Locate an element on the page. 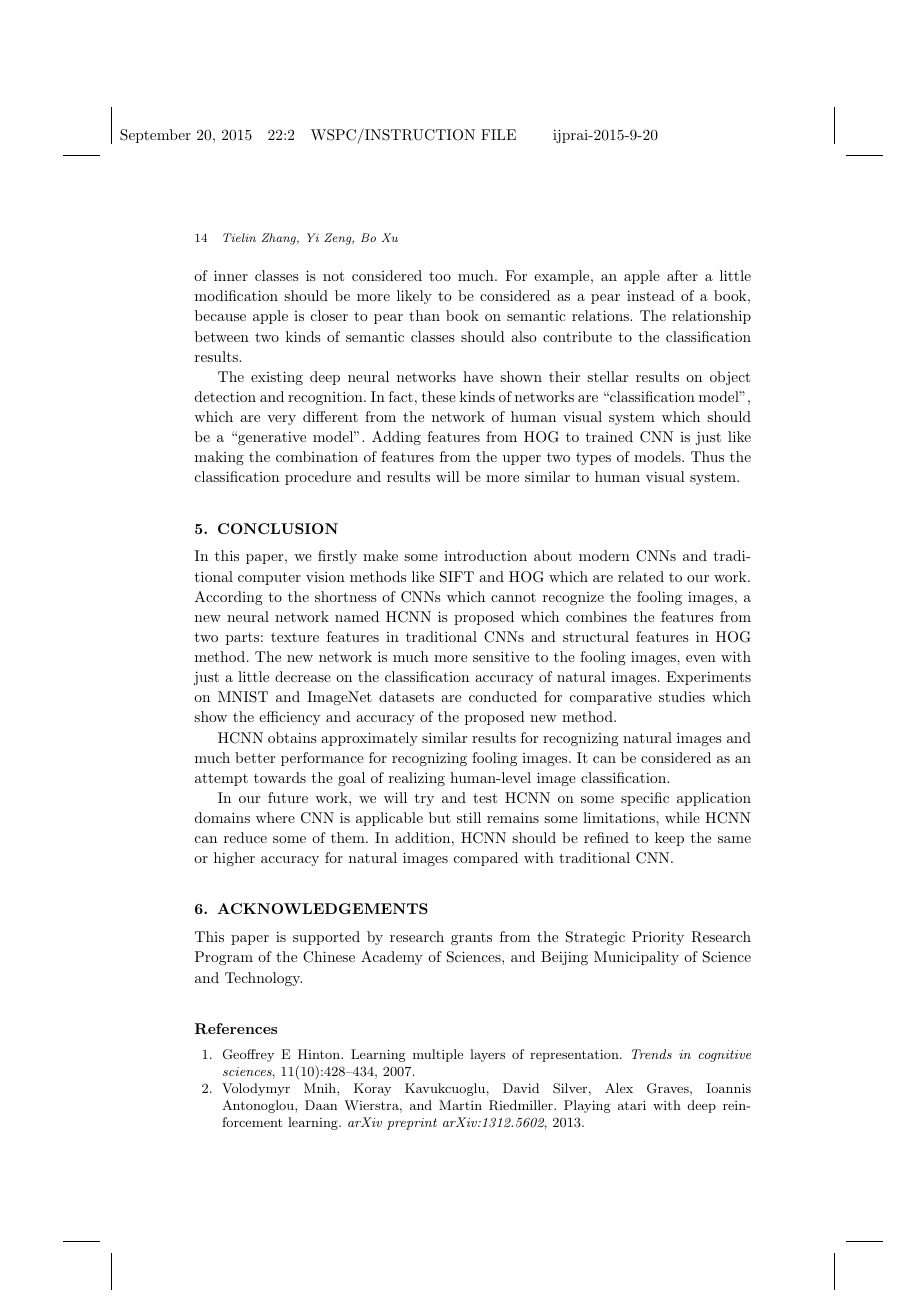  even is located at coordinates (701, 658).
